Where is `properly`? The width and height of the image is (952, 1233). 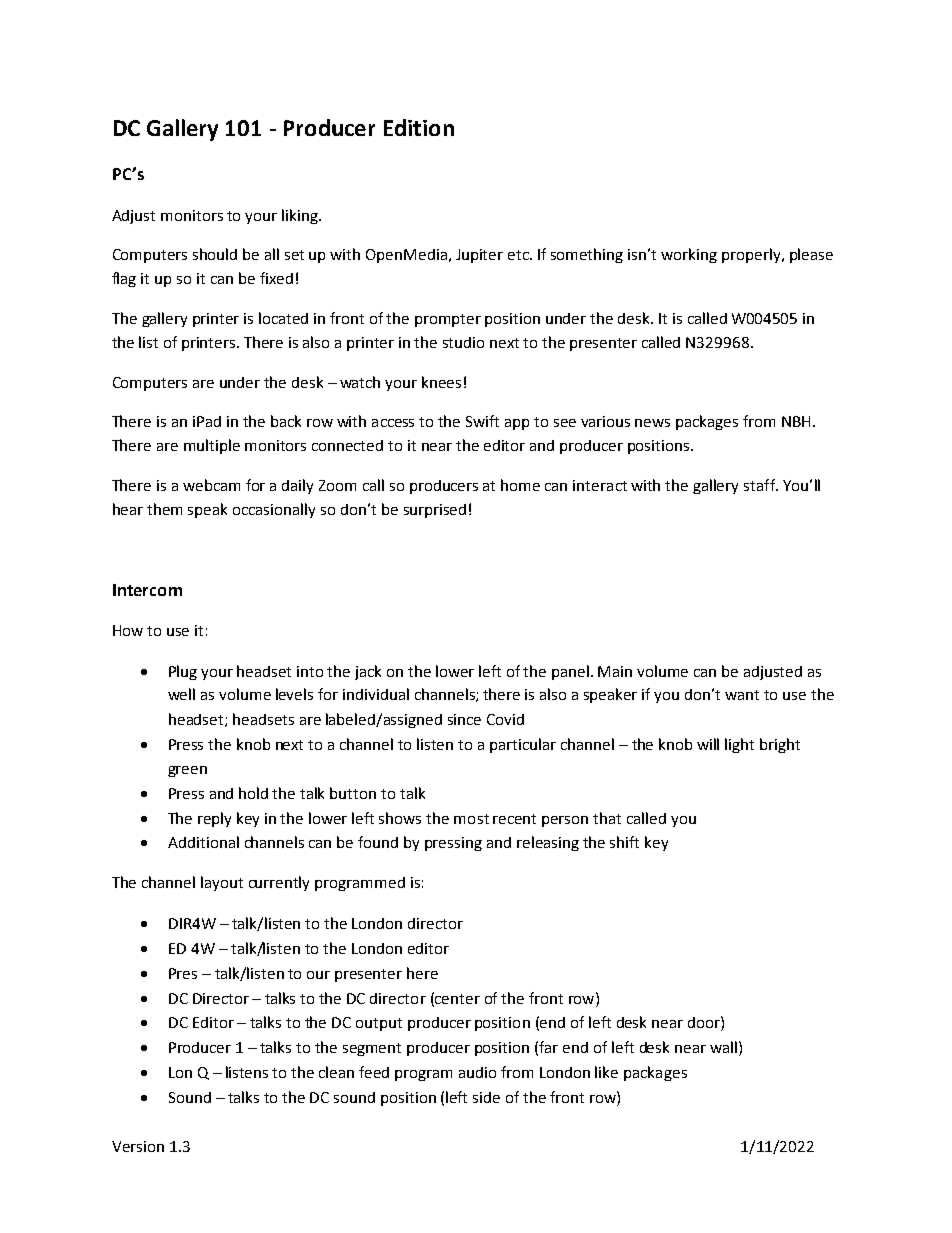
properly is located at coordinates (752, 255).
